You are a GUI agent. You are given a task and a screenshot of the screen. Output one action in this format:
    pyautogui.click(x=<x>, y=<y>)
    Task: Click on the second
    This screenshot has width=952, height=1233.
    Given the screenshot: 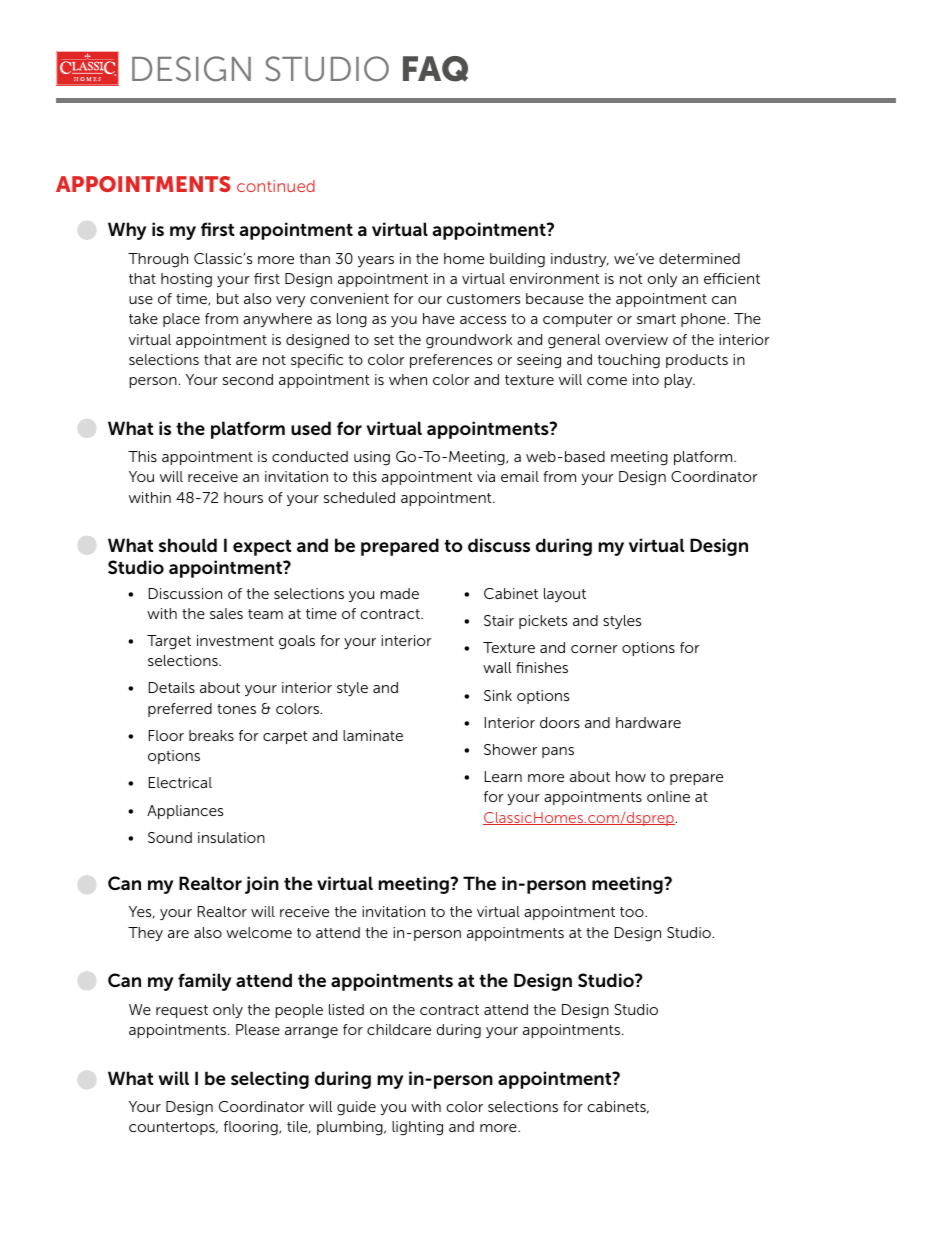 What is the action you would take?
    pyautogui.click(x=248, y=379)
